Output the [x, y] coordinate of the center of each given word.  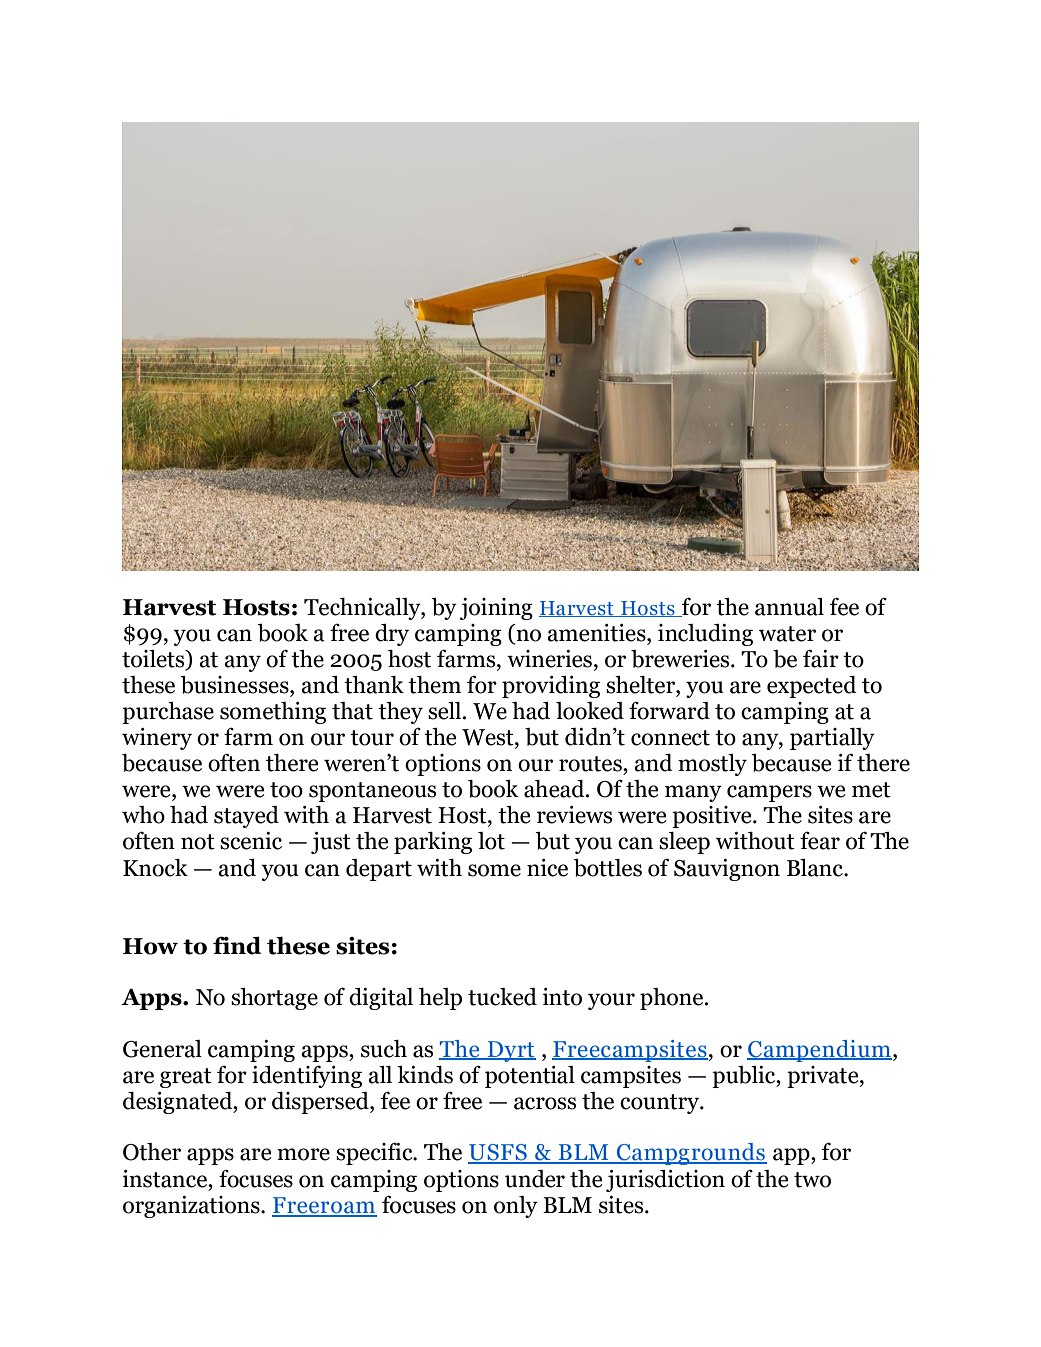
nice [547, 868]
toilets [154, 660]
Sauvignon [727, 870]
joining [496, 609]
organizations [192, 1207]
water [787, 634]
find [237, 945]
